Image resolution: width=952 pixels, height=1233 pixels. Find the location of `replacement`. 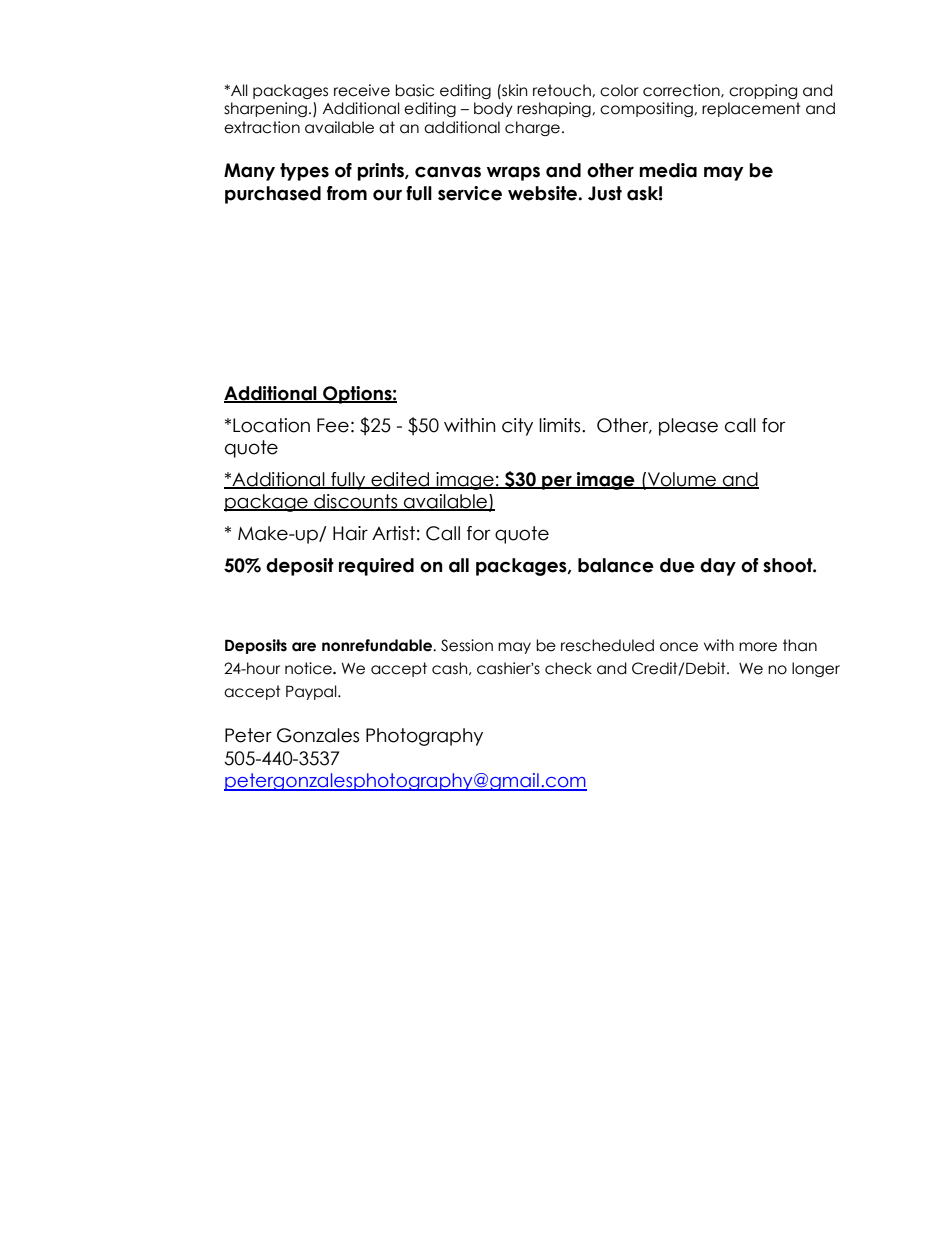

replacement is located at coordinates (751, 109).
